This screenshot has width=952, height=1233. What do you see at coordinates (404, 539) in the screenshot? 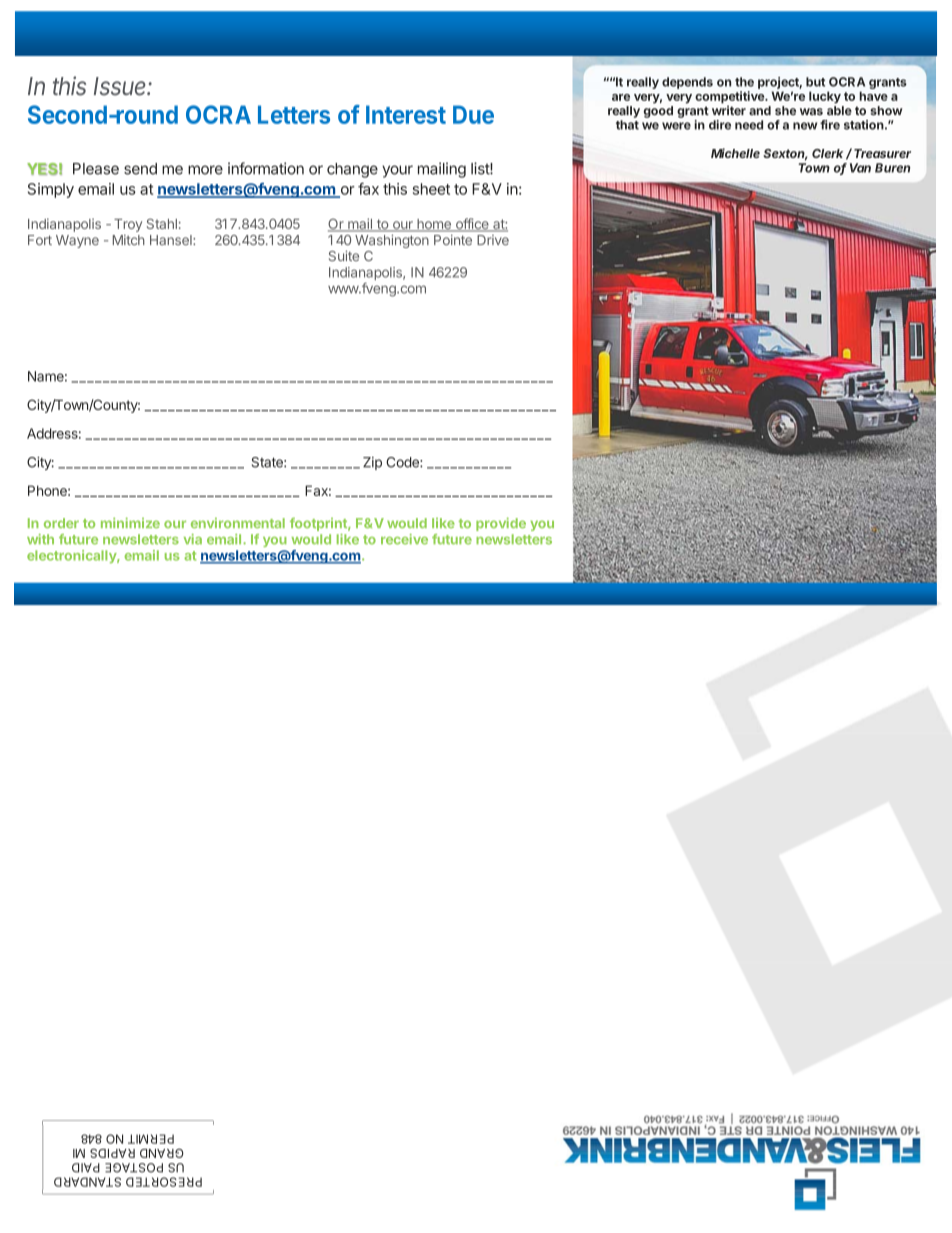
I see `receive` at bounding box center [404, 539].
